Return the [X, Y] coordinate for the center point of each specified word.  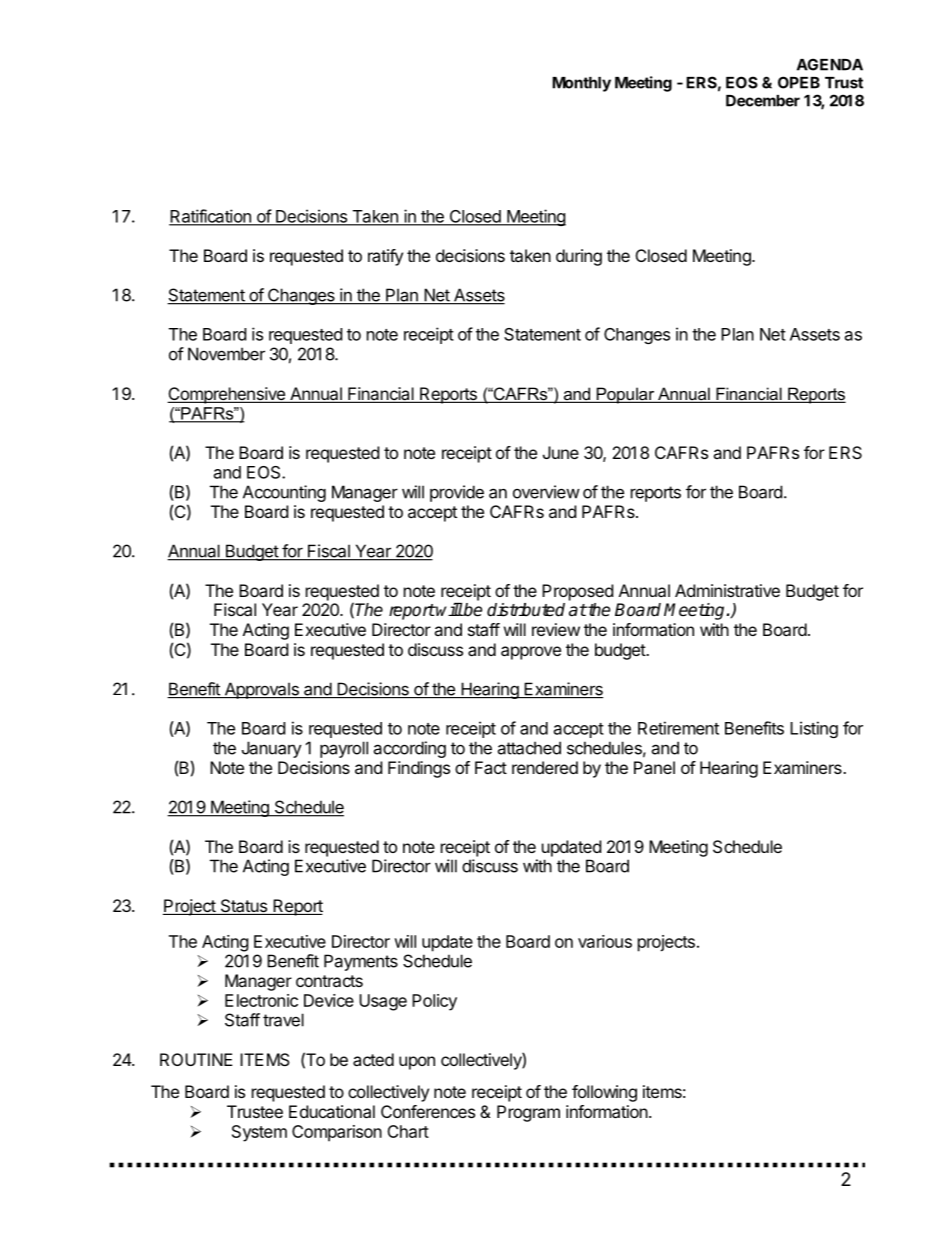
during [579, 257]
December [763, 101]
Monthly [581, 84]
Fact [491, 767]
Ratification [211, 217]
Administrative [727, 590]
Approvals [261, 690]
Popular [625, 395]
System [259, 1133]
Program [528, 1113]
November [226, 354]
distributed [526, 610]
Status [244, 907]
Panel [654, 767]
